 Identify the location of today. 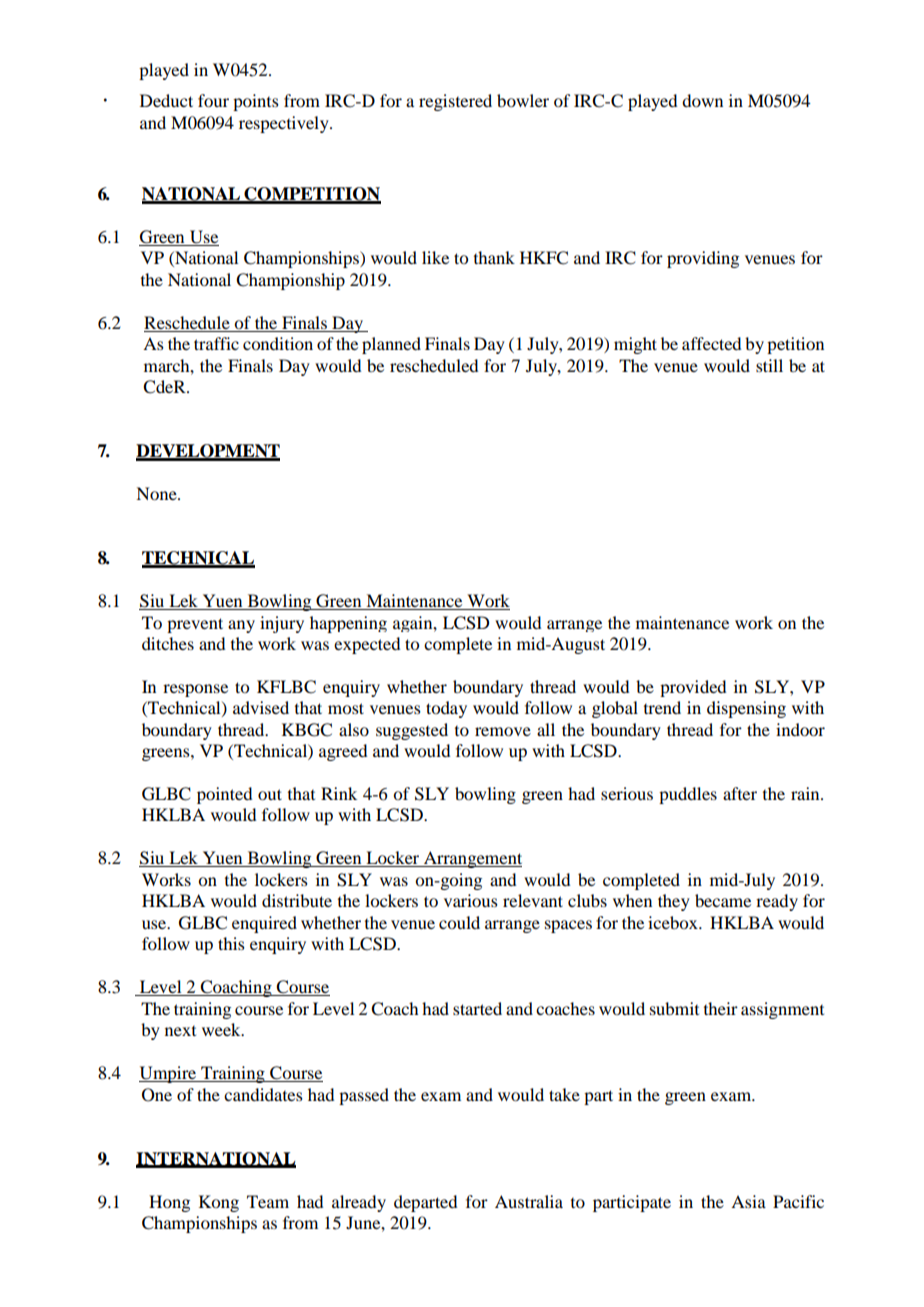
(446, 709).
